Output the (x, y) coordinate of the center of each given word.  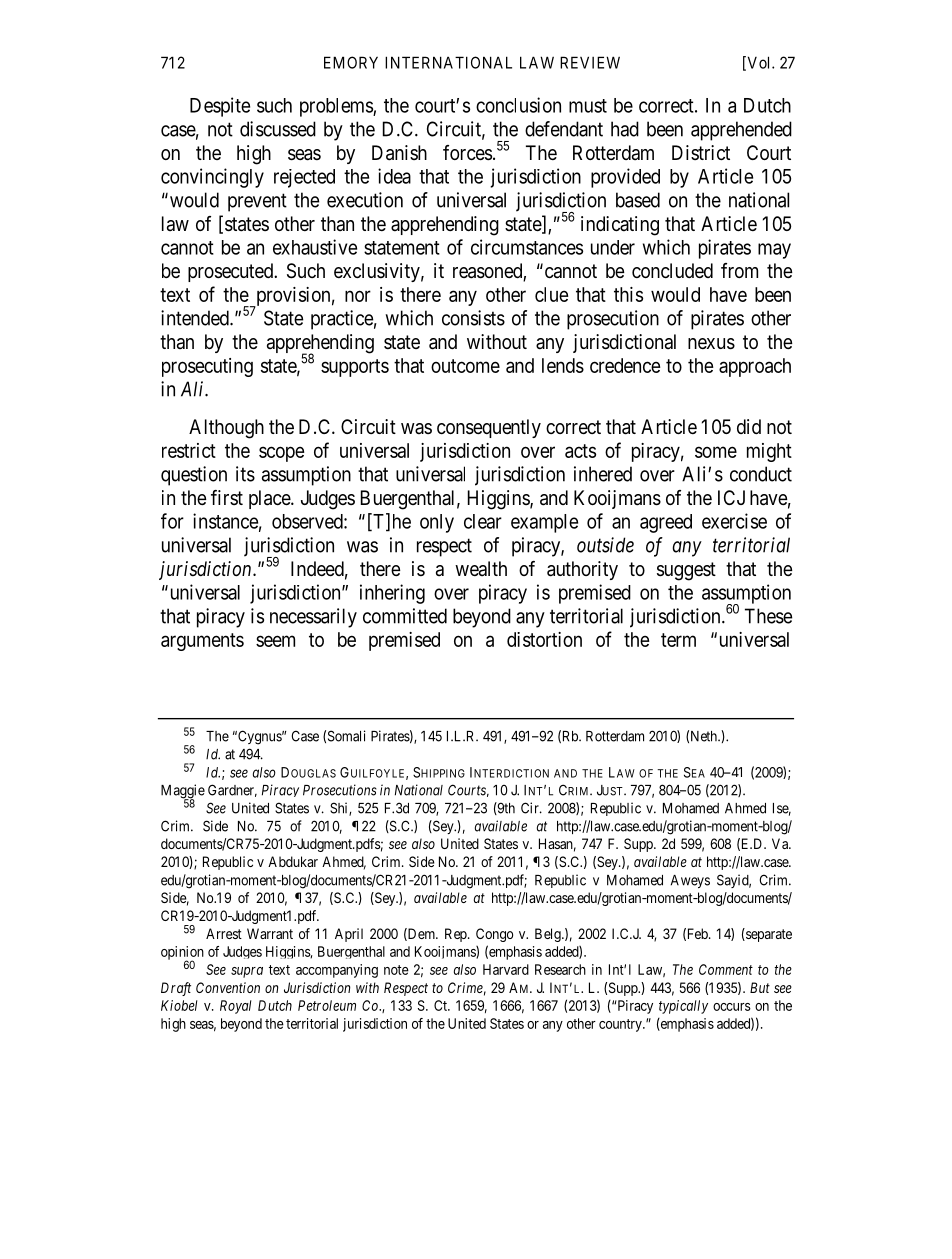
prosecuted (231, 272)
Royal (235, 1007)
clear (483, 521)
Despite (220, 107)
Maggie (183, 792)
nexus (711, 344)
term (678, 640)
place (270, 499)
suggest (686, 571)
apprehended (741, 131)
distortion (544, 639)
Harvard (506, 969)
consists (473, 318)
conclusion (518, 105)
